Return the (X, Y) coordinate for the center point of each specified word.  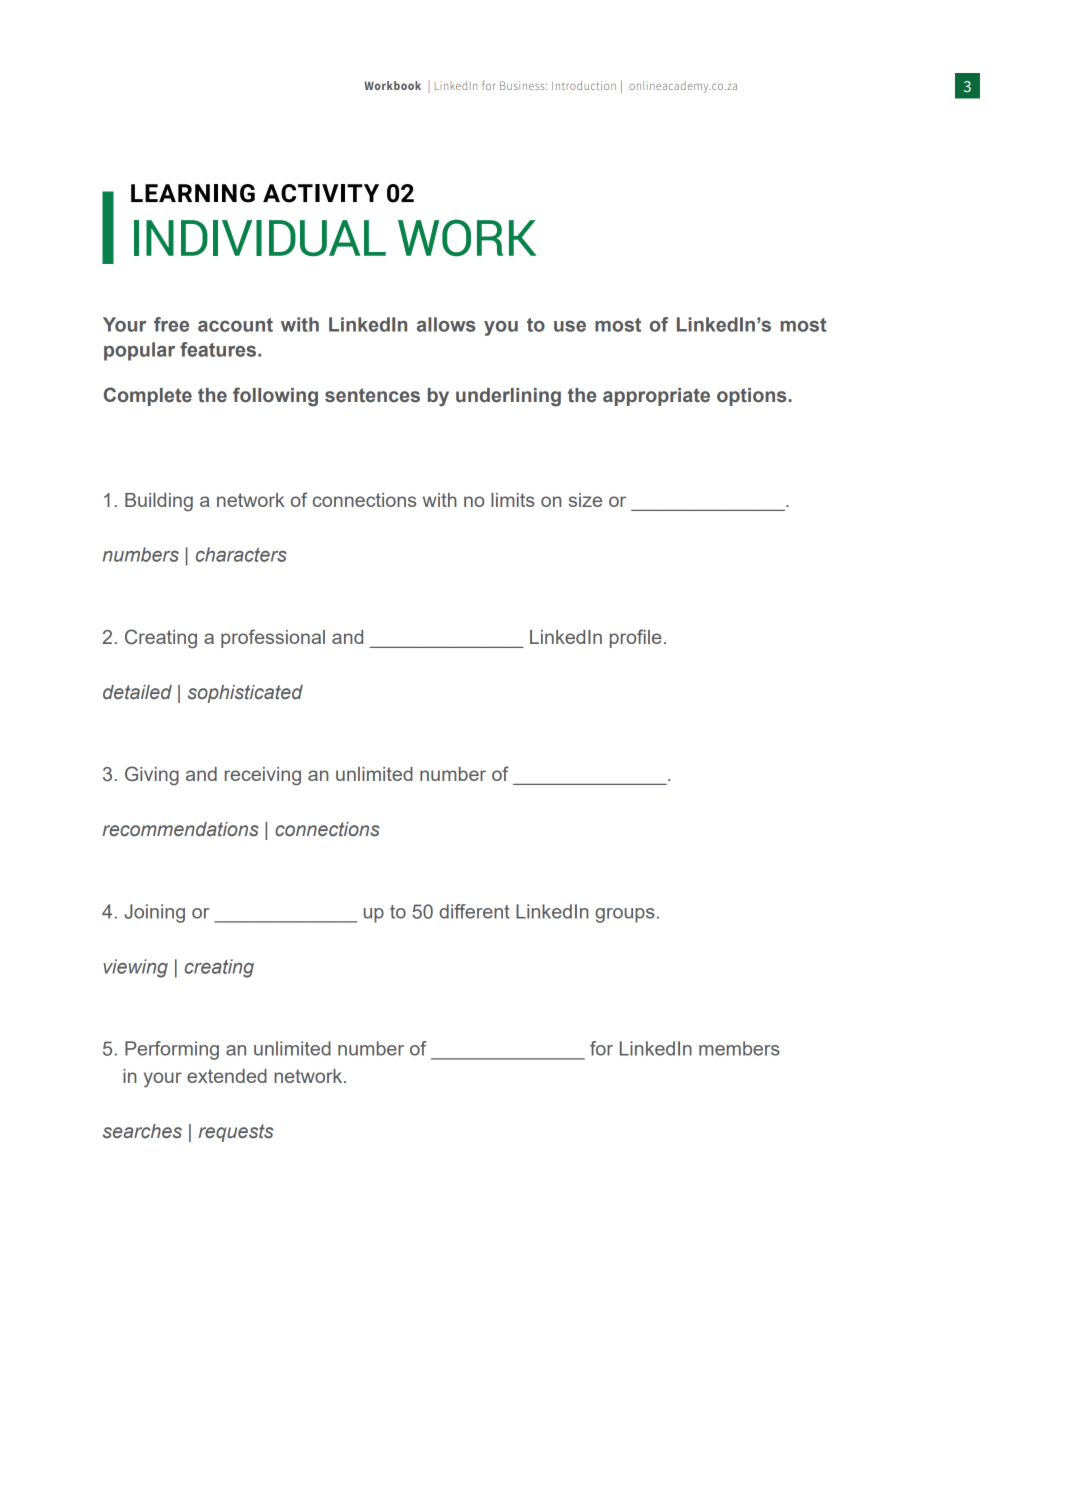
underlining (508, 397)
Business (523, 85)
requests (236, 1133)
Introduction (584, 85)
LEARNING (193, 193)
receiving (263, 776)
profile (636, 638)
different (474, 911)
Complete (148, 396)
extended (227, 1076)
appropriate (656, 397)
